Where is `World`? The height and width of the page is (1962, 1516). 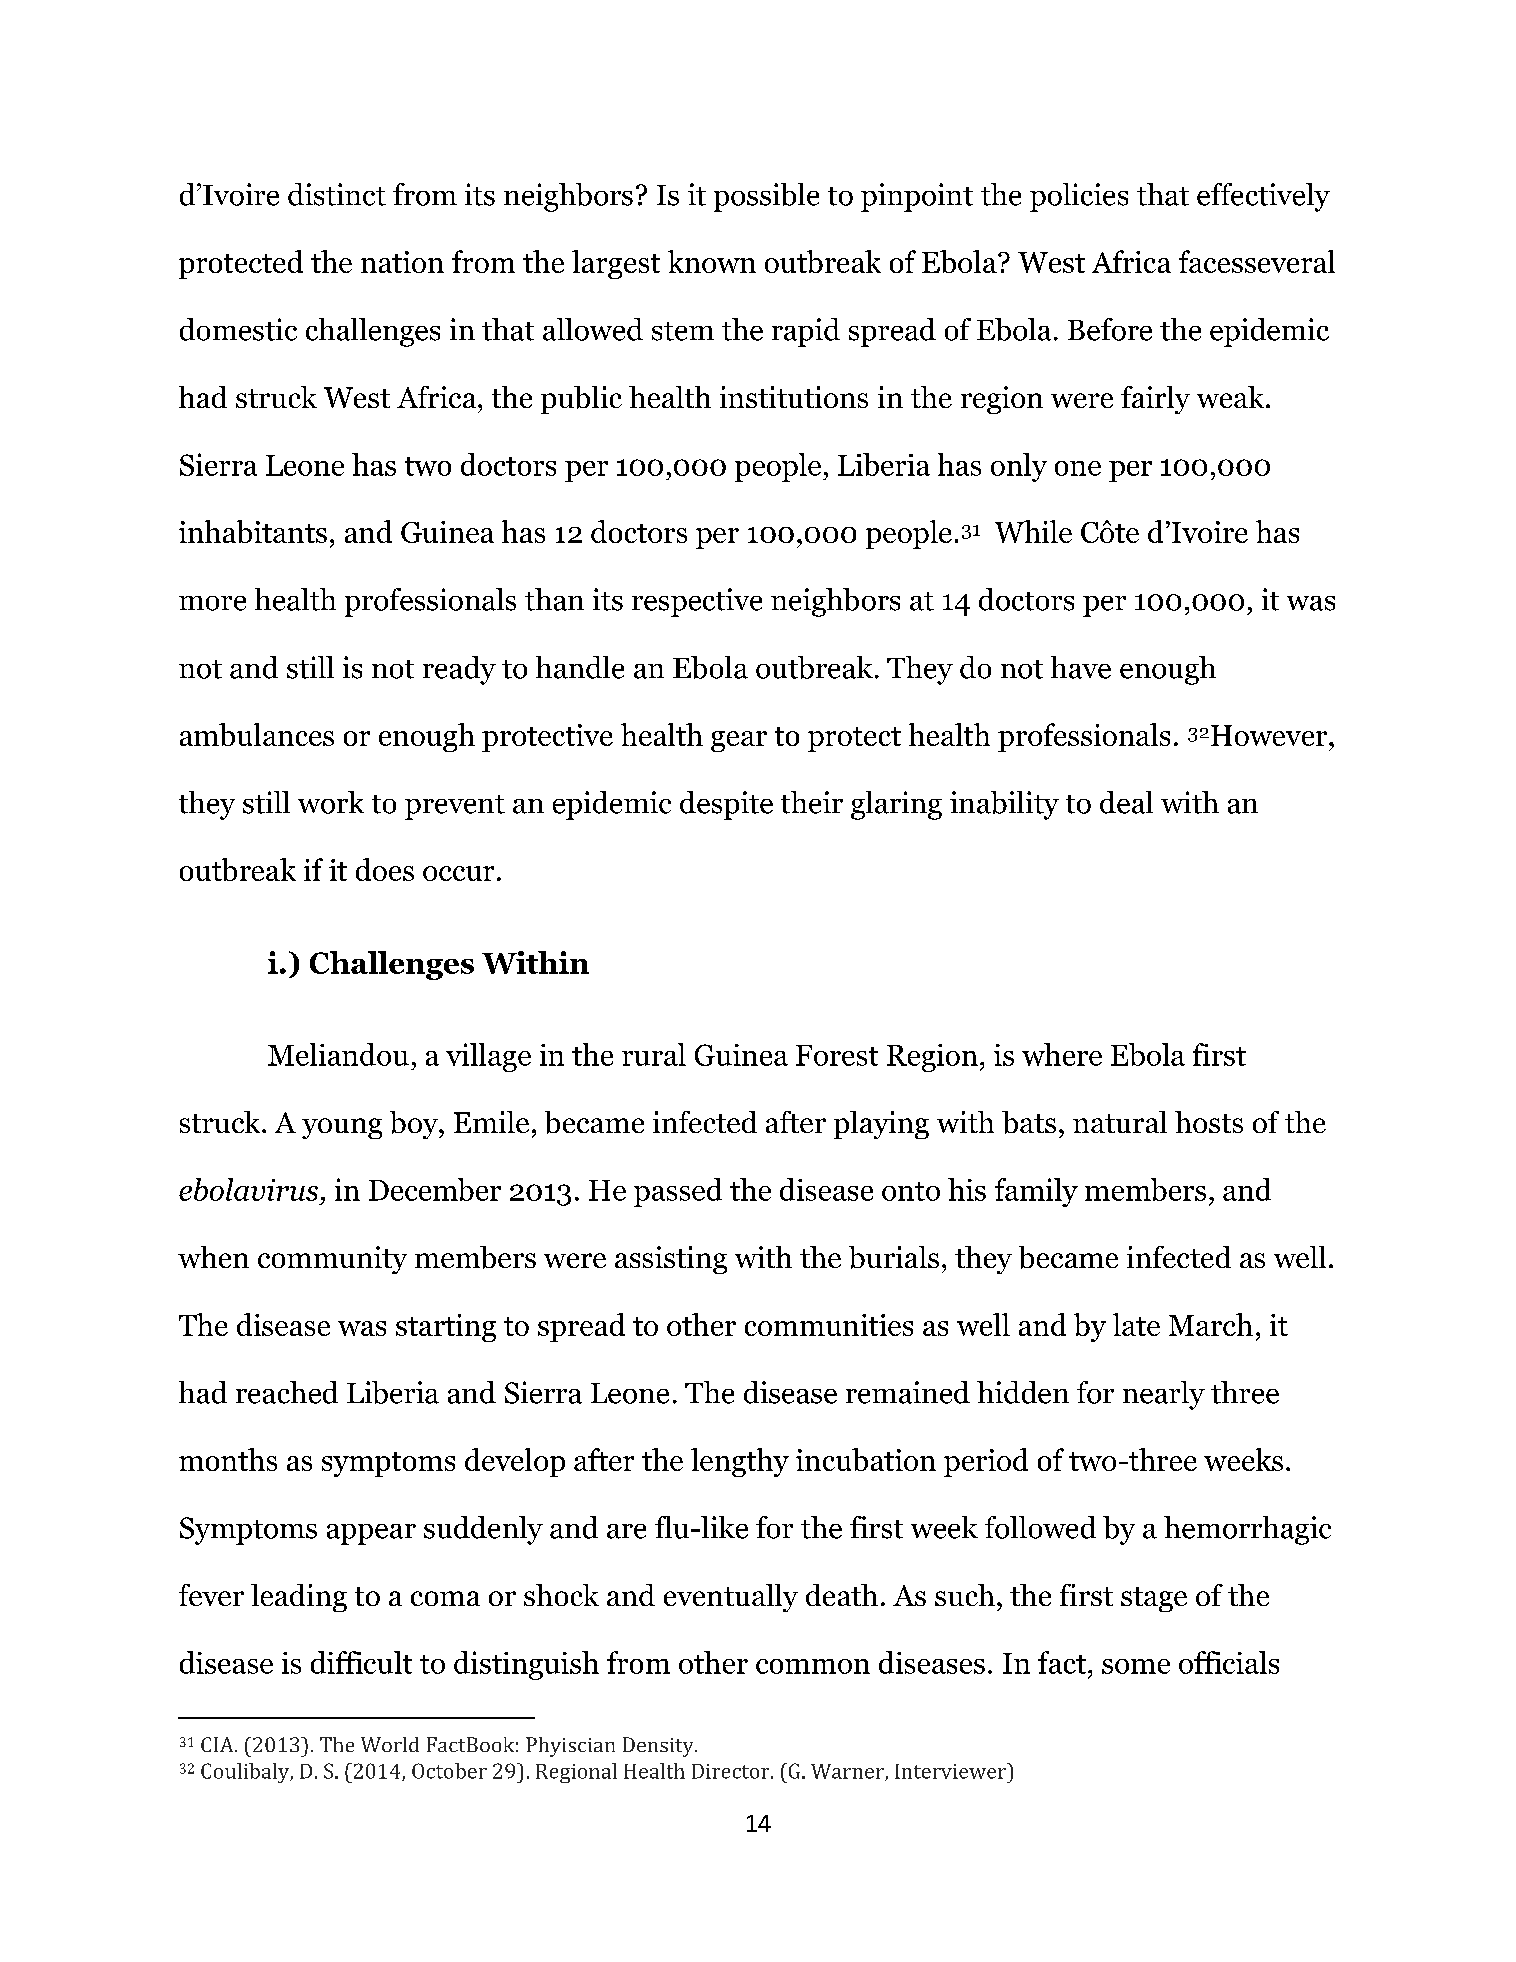
World is located at coordinates (390, 1744).
